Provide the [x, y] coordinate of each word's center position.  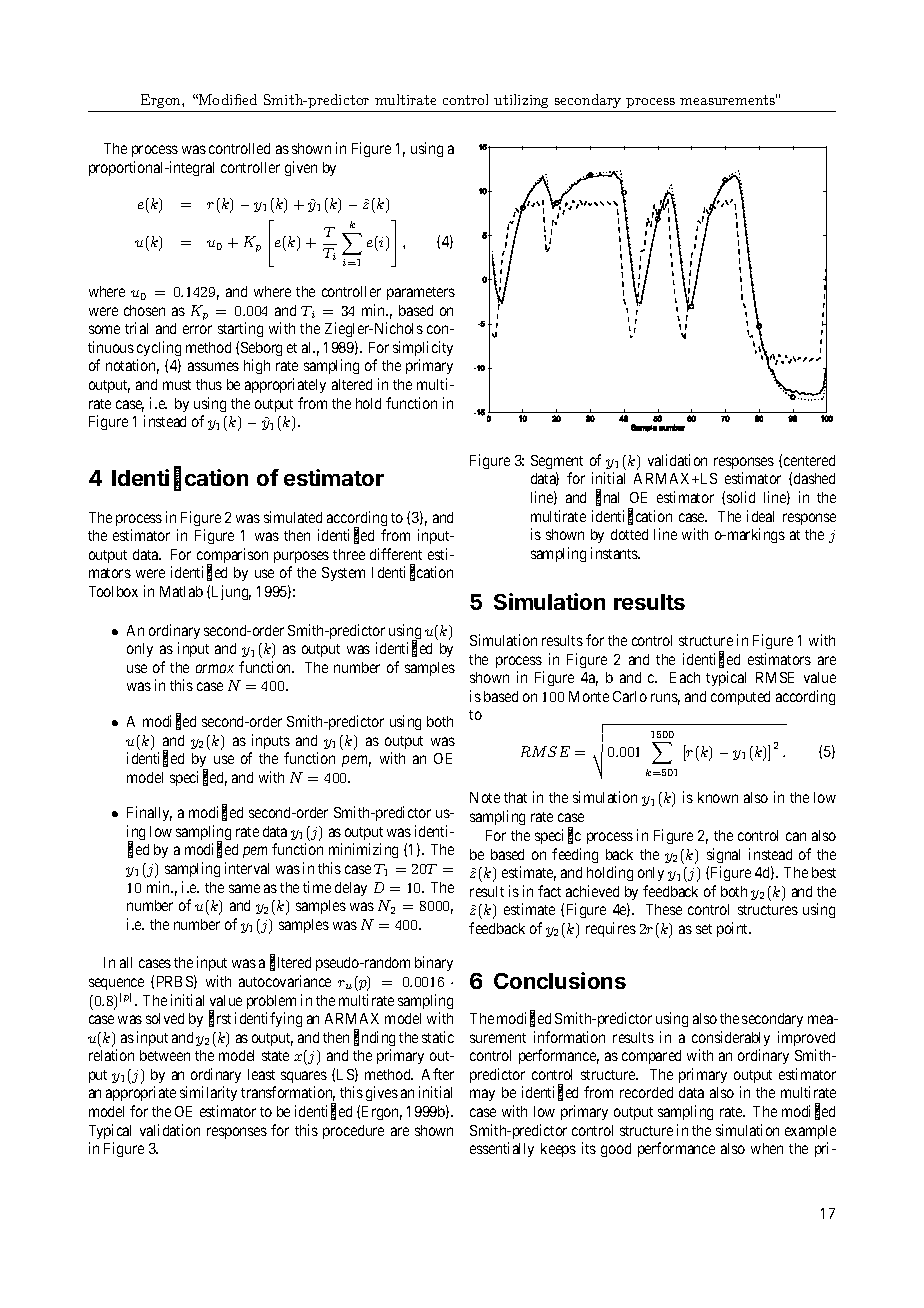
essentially [502, 1149]
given [301, 168]
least [261, 1074]
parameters [421, 293]
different [396, 554]
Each [685, 677]
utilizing [521, 101]
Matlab [181, 591]
